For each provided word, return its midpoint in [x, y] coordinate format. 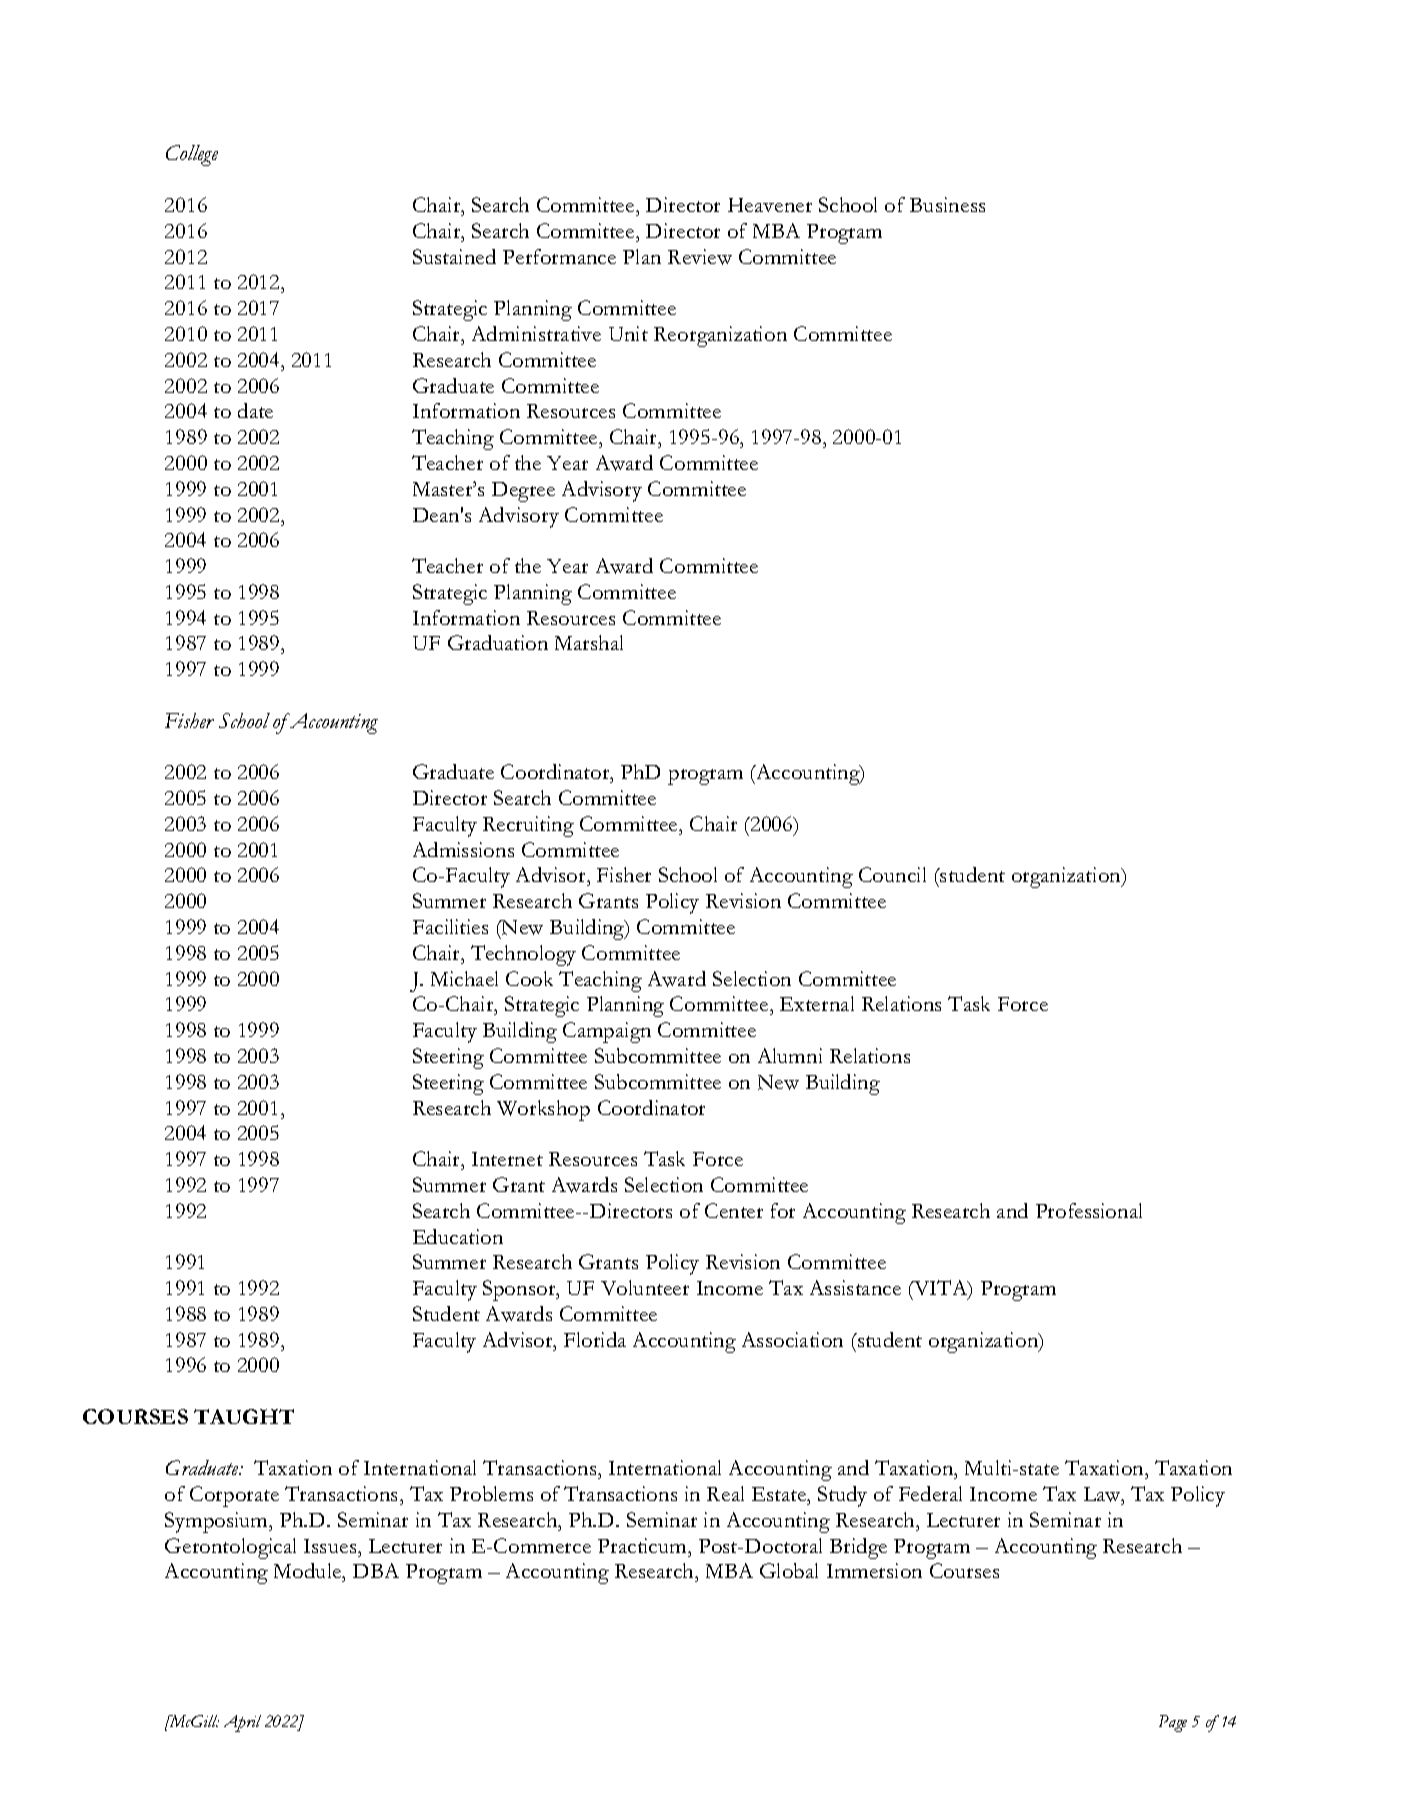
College [192, 155]
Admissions [463, 849]
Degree [523, 492]
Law [1103, 1494]
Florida [595, 1339]
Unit [628, 333]
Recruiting [528, 826]
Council [892, 874]
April [242, 1723]
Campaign [607, 1032]
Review [700, 257]
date [255, 410]
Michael [464, 978]
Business [947, 204]
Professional [1089, 1210]
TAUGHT [244, 1416]
